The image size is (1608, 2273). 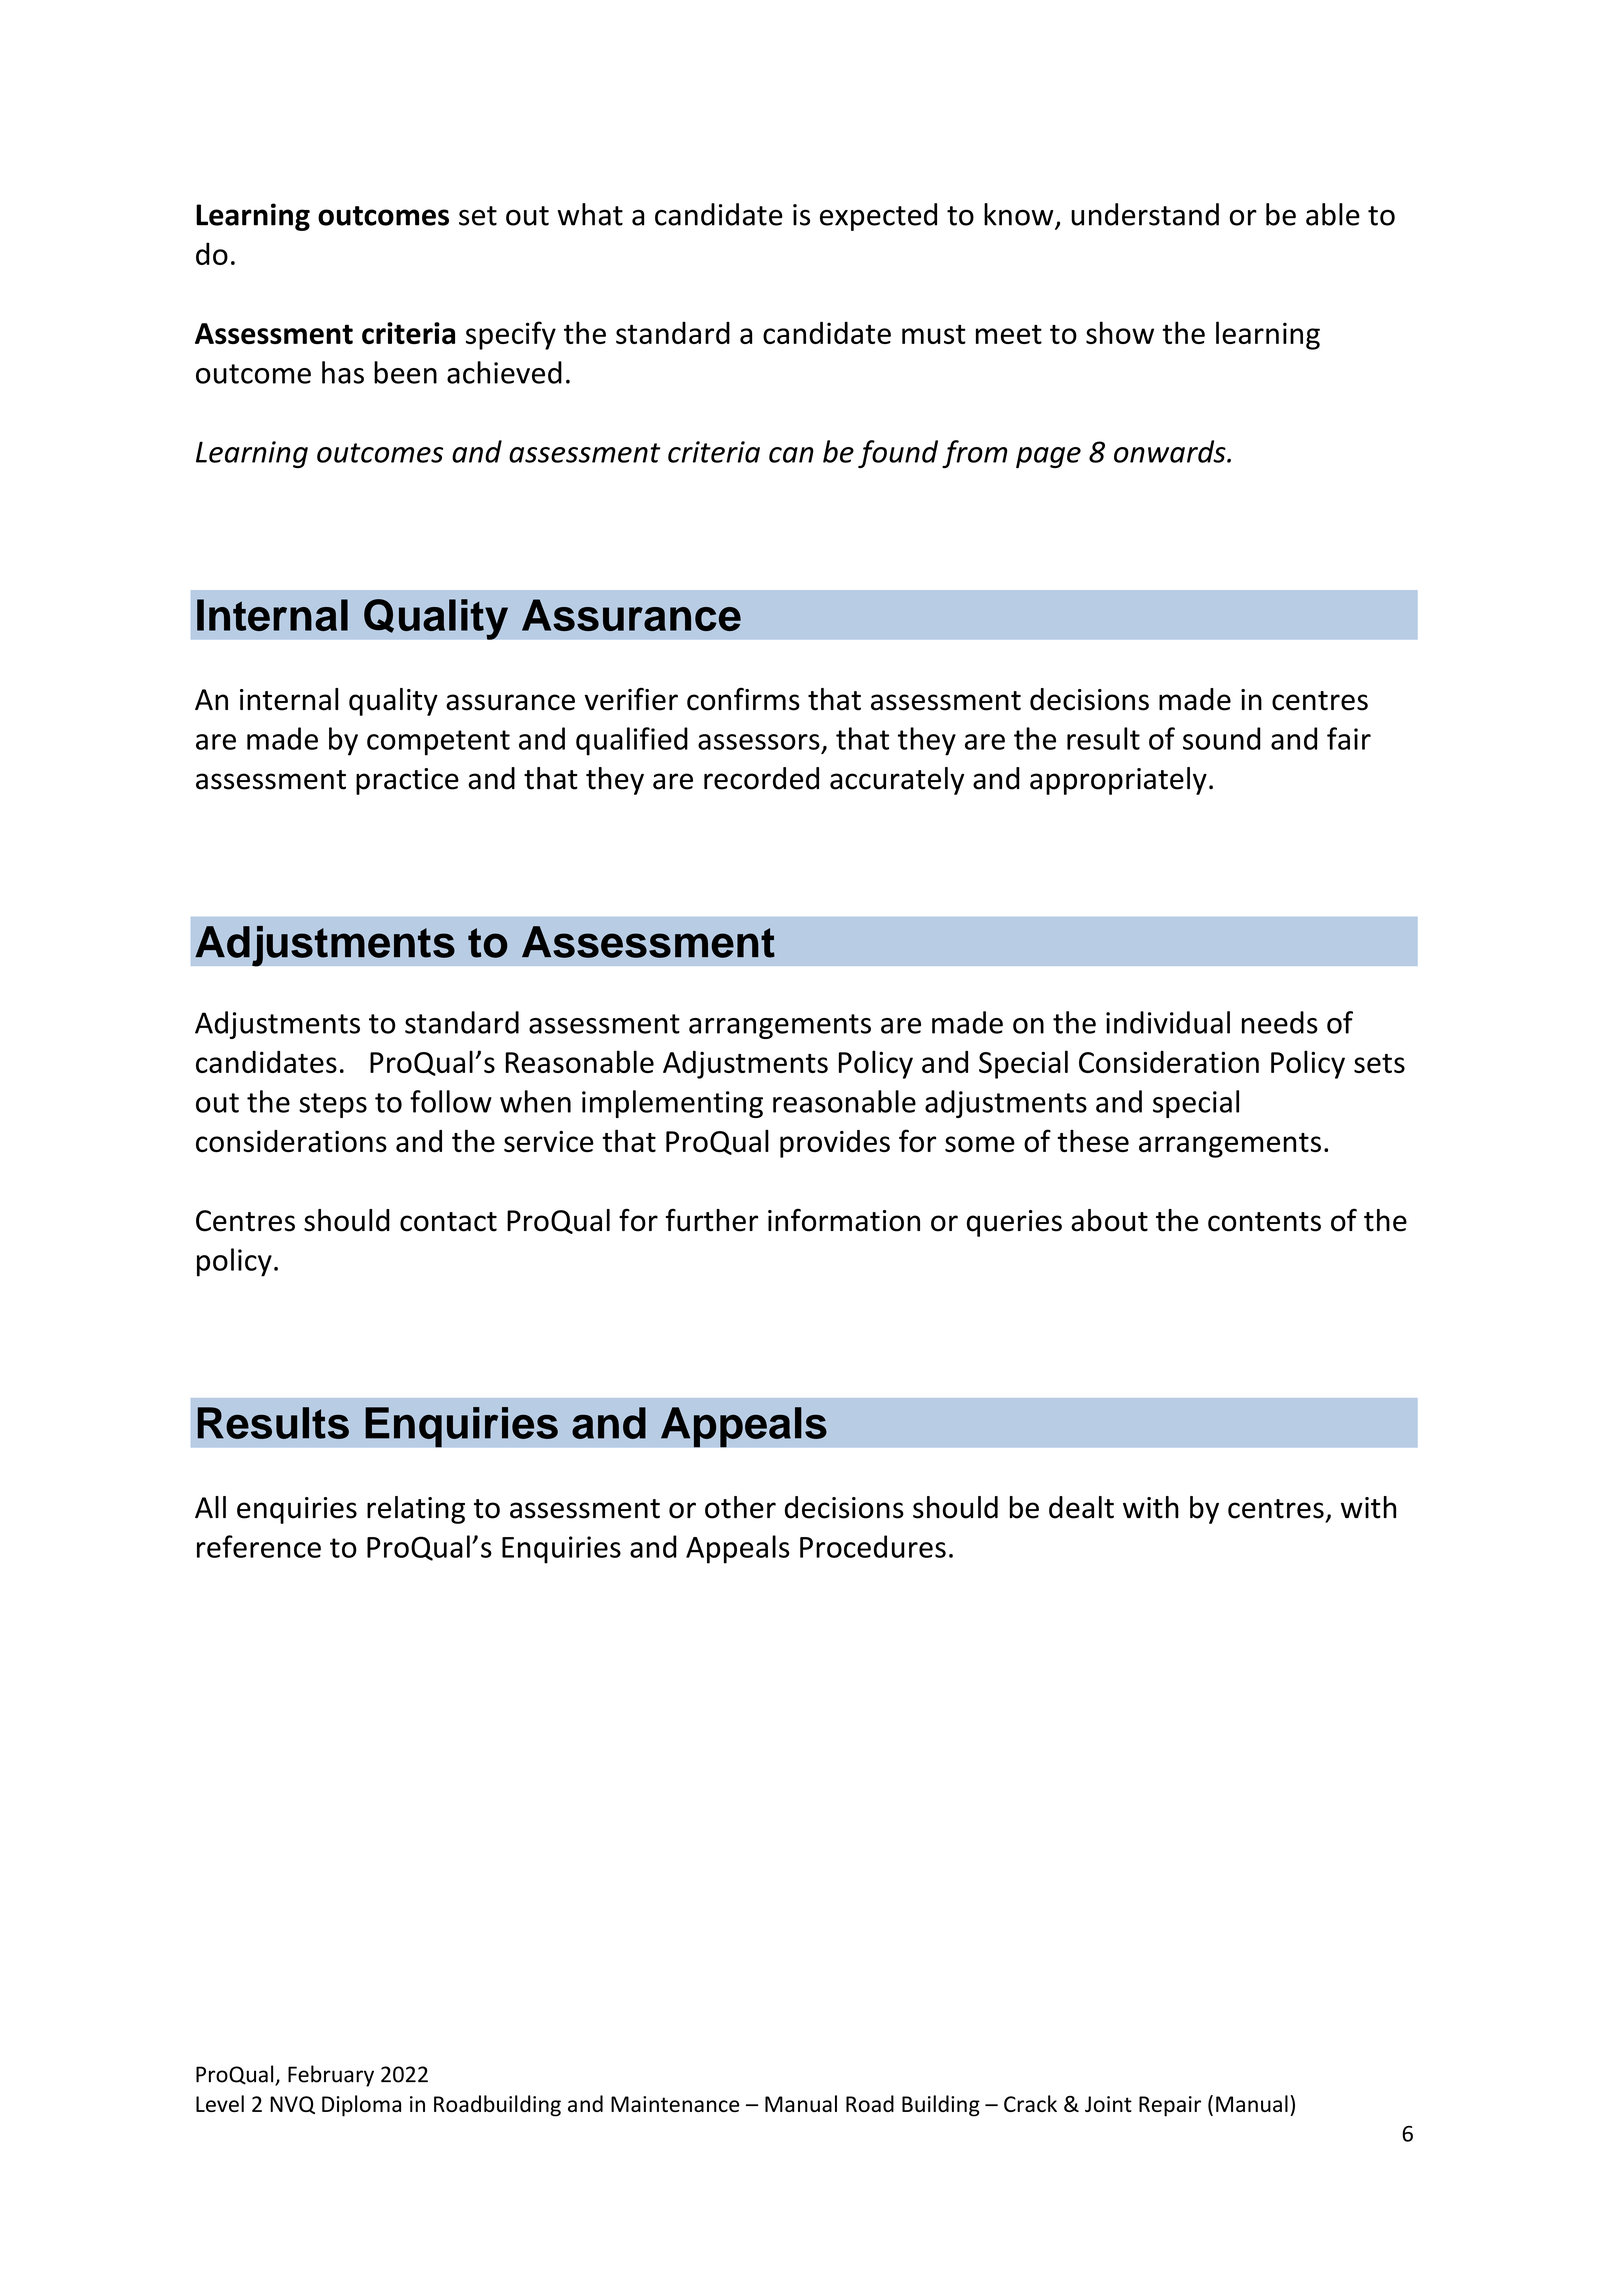 What do you see at coordinates (416, 1510) in the screenshot?
I see `relating` at bounding box center [416, 1510].
